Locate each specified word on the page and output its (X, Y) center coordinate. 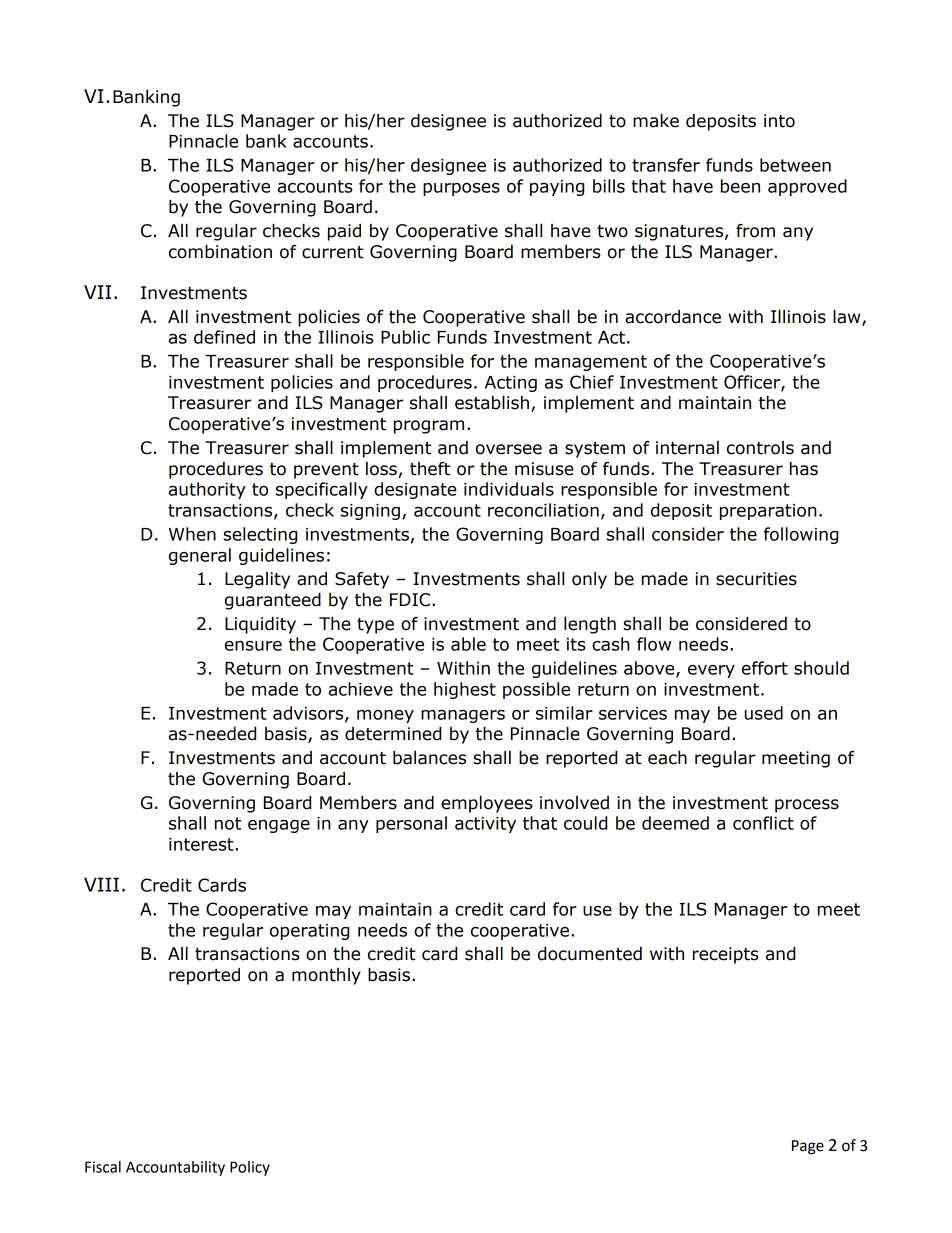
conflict (763, 823)
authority (207, 490)
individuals (509, 489)
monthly (326, 976)
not (228, 823)
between (795, 165)
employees (487, 804)
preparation (768, 512)
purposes (461, 189)
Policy (250, 1168)
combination (220, 252)
